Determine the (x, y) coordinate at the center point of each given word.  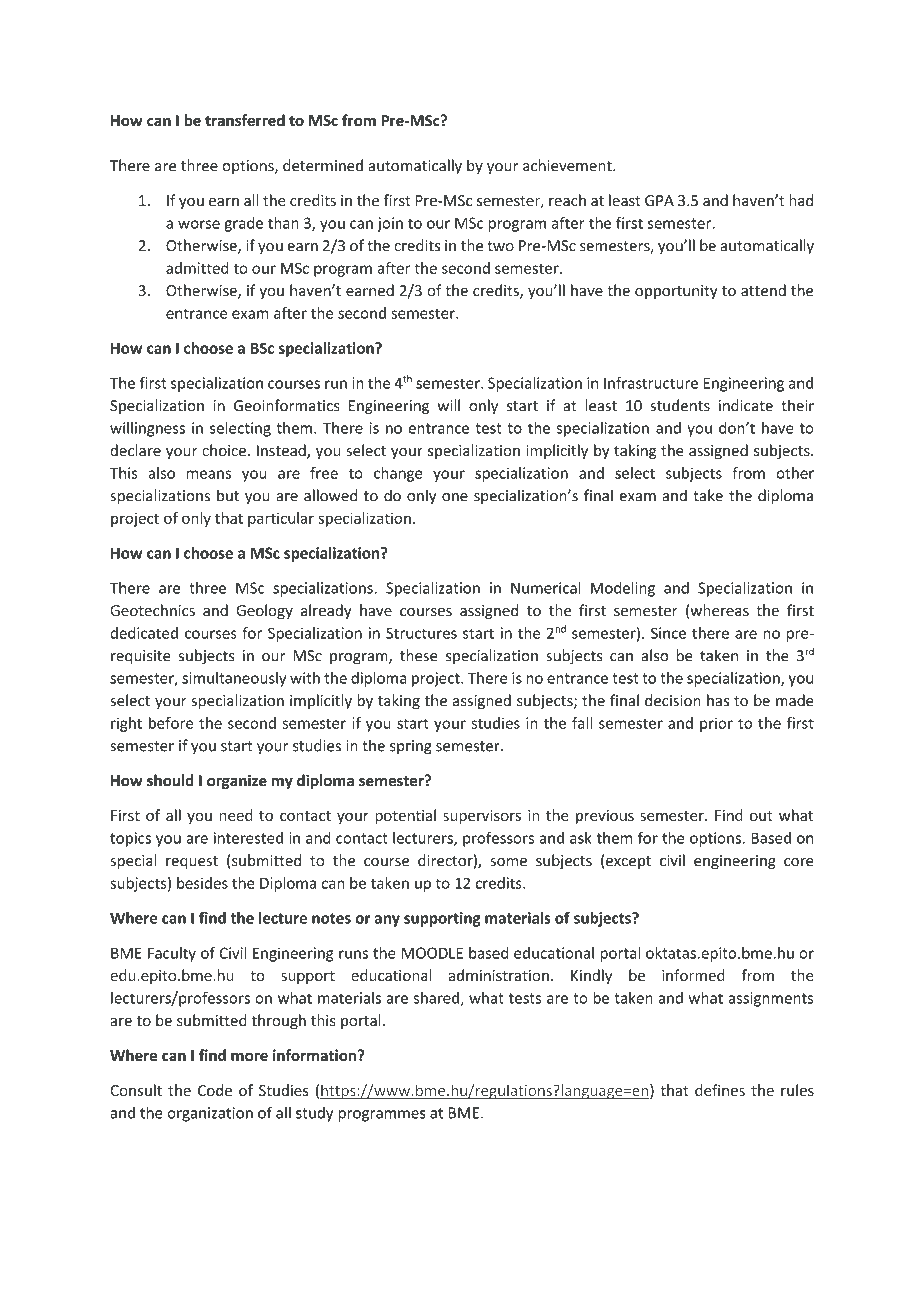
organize (237, 781)
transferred (245, 120)
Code (215, 1090)
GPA (659, 200)
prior (716, 724)
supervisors (482, 817)
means (209, 474)
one (455, 497)
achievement (568, 165)
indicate (746, 405)
